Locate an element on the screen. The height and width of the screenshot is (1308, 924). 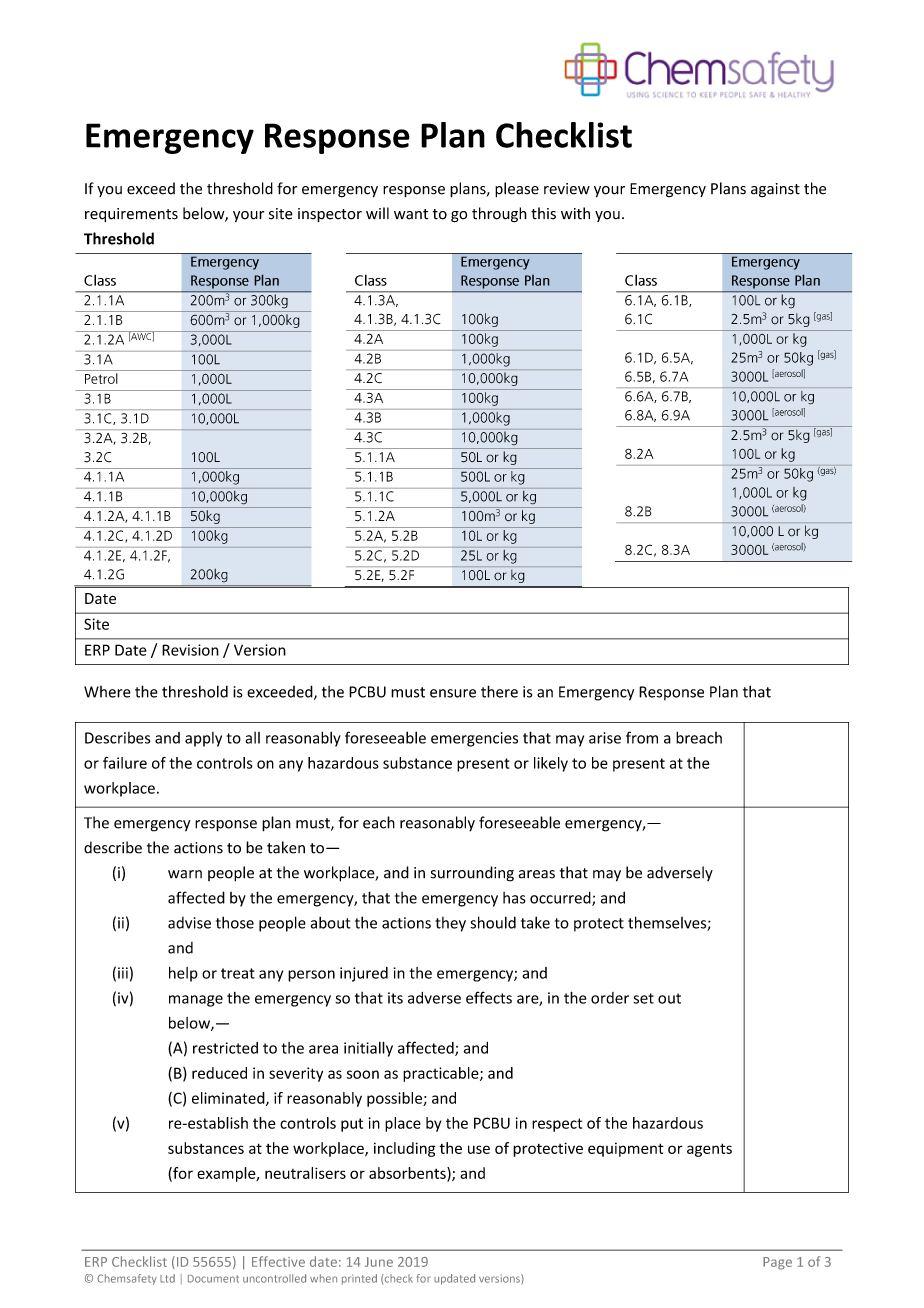
apply is located at coordinates (203, 739).
